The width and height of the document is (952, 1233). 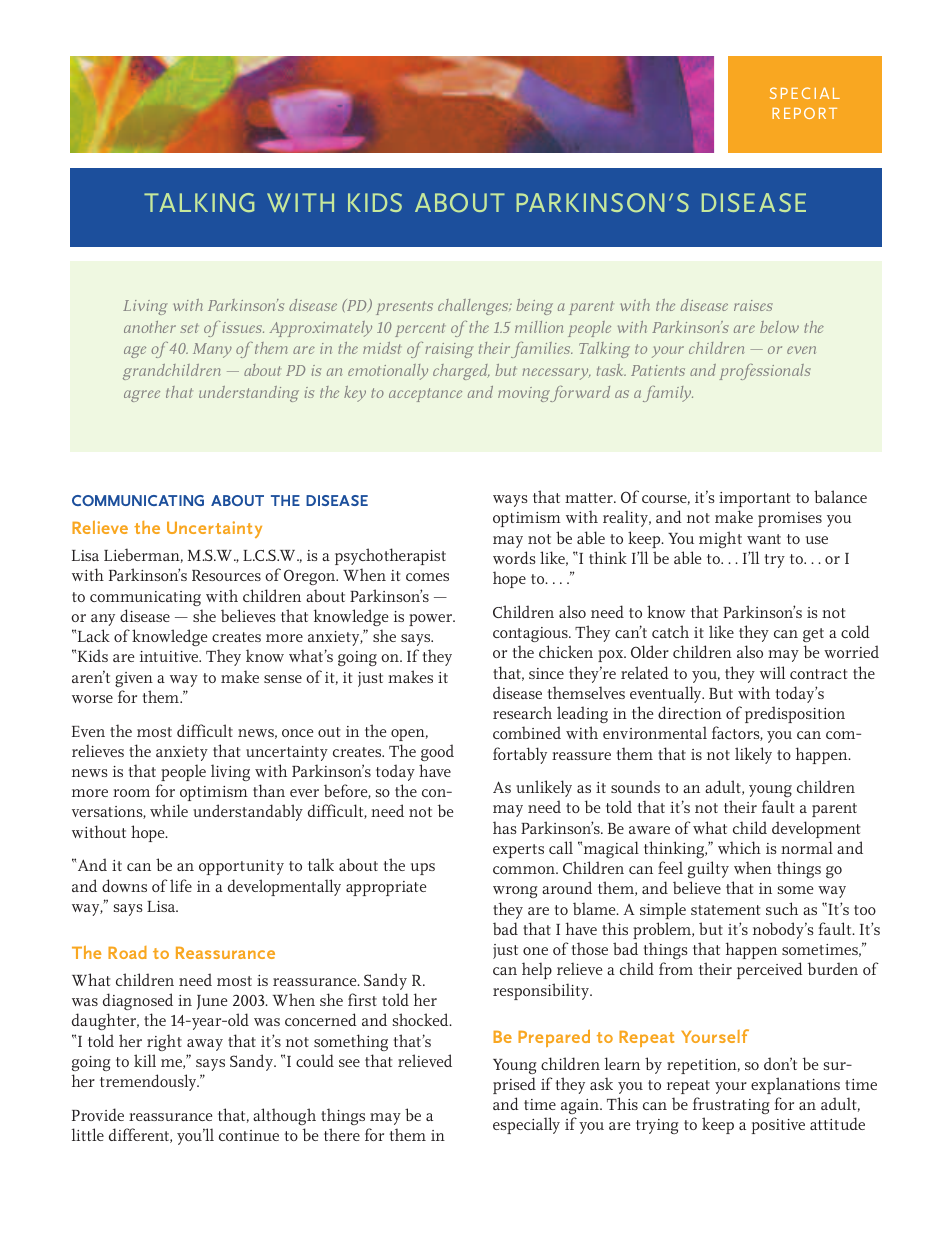 What do you see at coordinates (226, 575) in the document?
I see `Resources` at bounding box center [226, 575].
